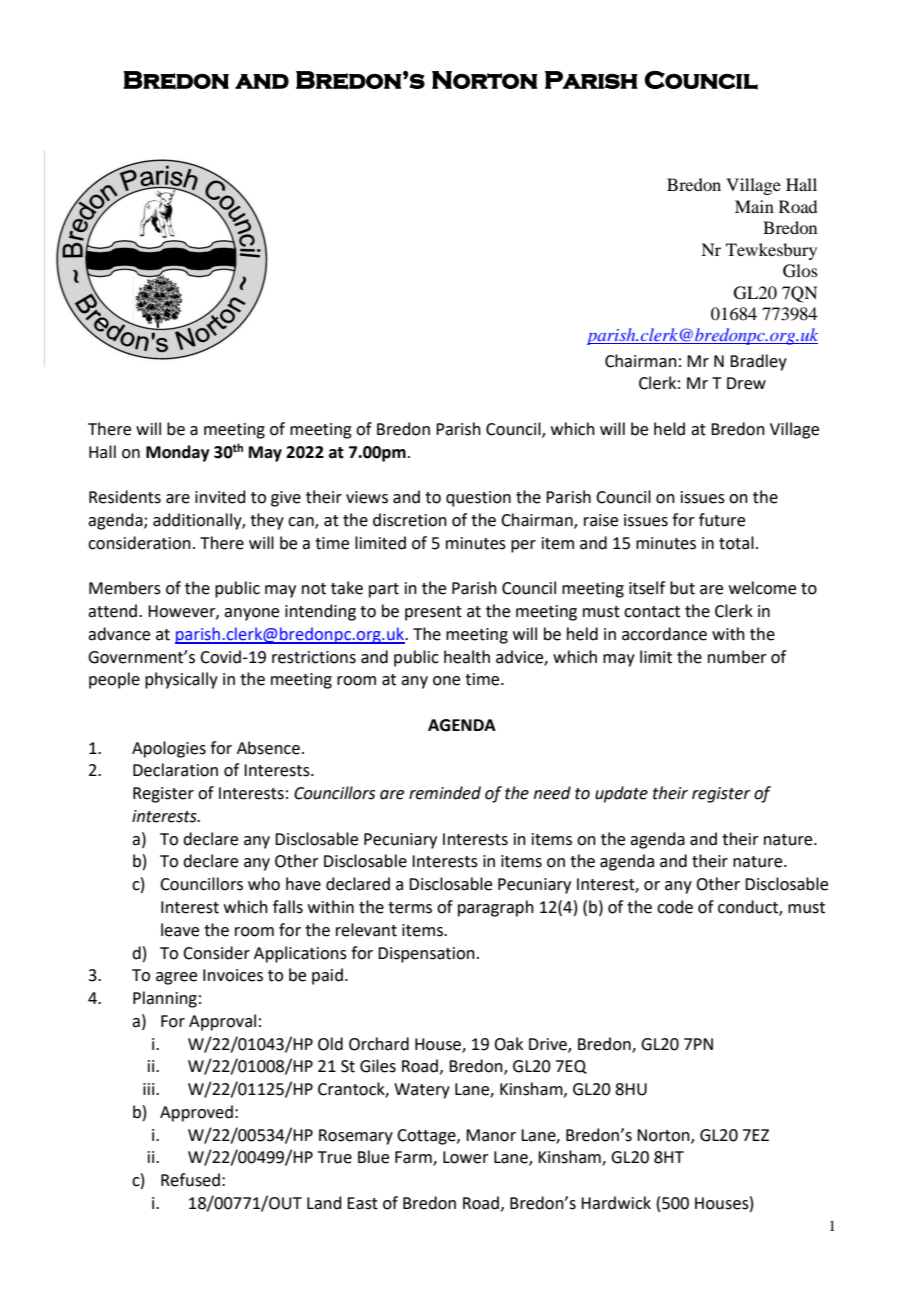  Describe the element at coordinates (190, 1180) in the image. I see `Refused` at that location.
